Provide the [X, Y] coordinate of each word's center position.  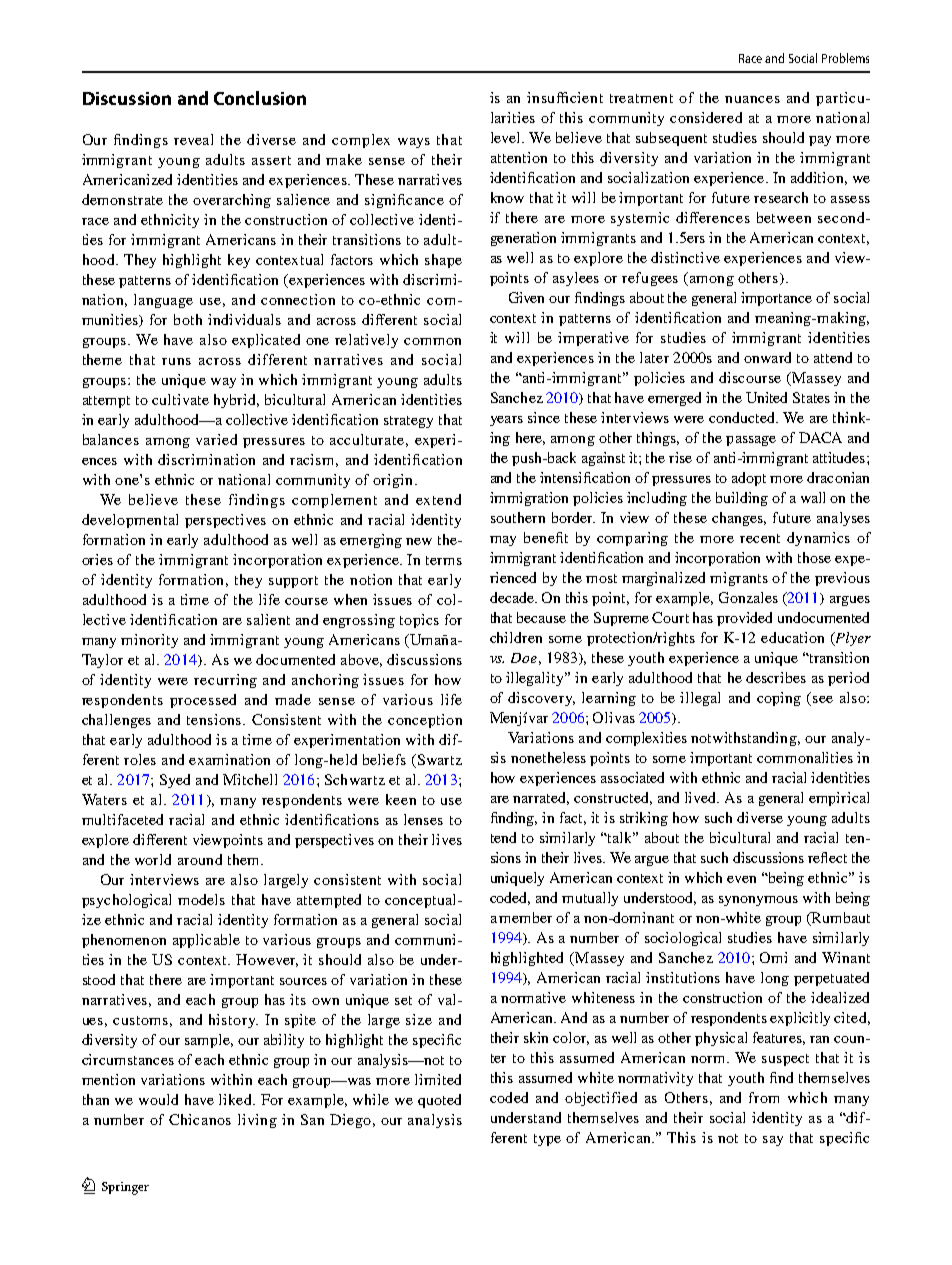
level [507, 137]
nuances [752, 99]
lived [702, 797]
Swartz [438, 761]
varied [216, 439]
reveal [193, 139]
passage [751, 441]
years [506, 421]
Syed [175, 781]
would [158, 1099]
